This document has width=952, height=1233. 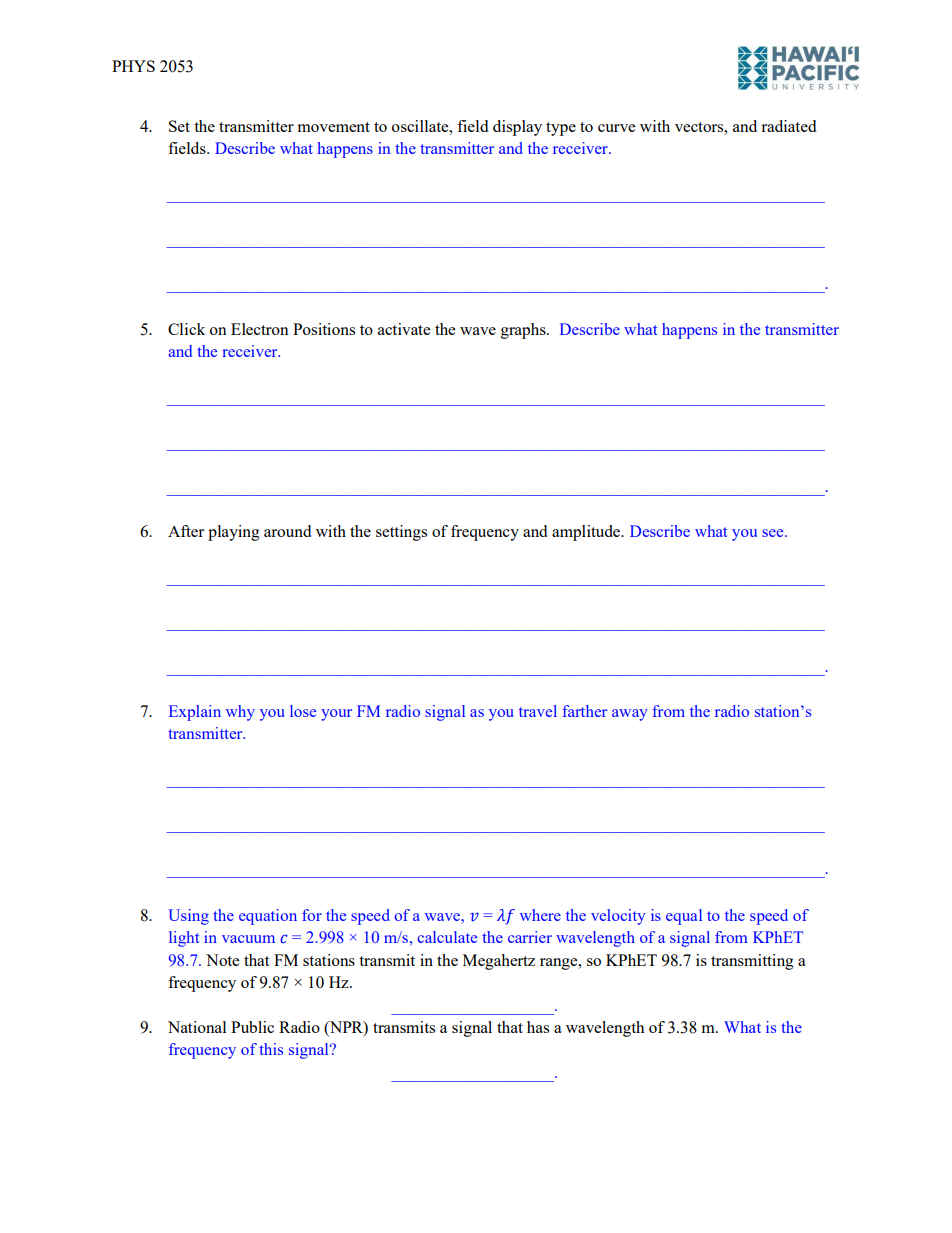 What do you see at coordinates (404, 329) in the document?
I see `activate` at bounding box center [404, 329].
